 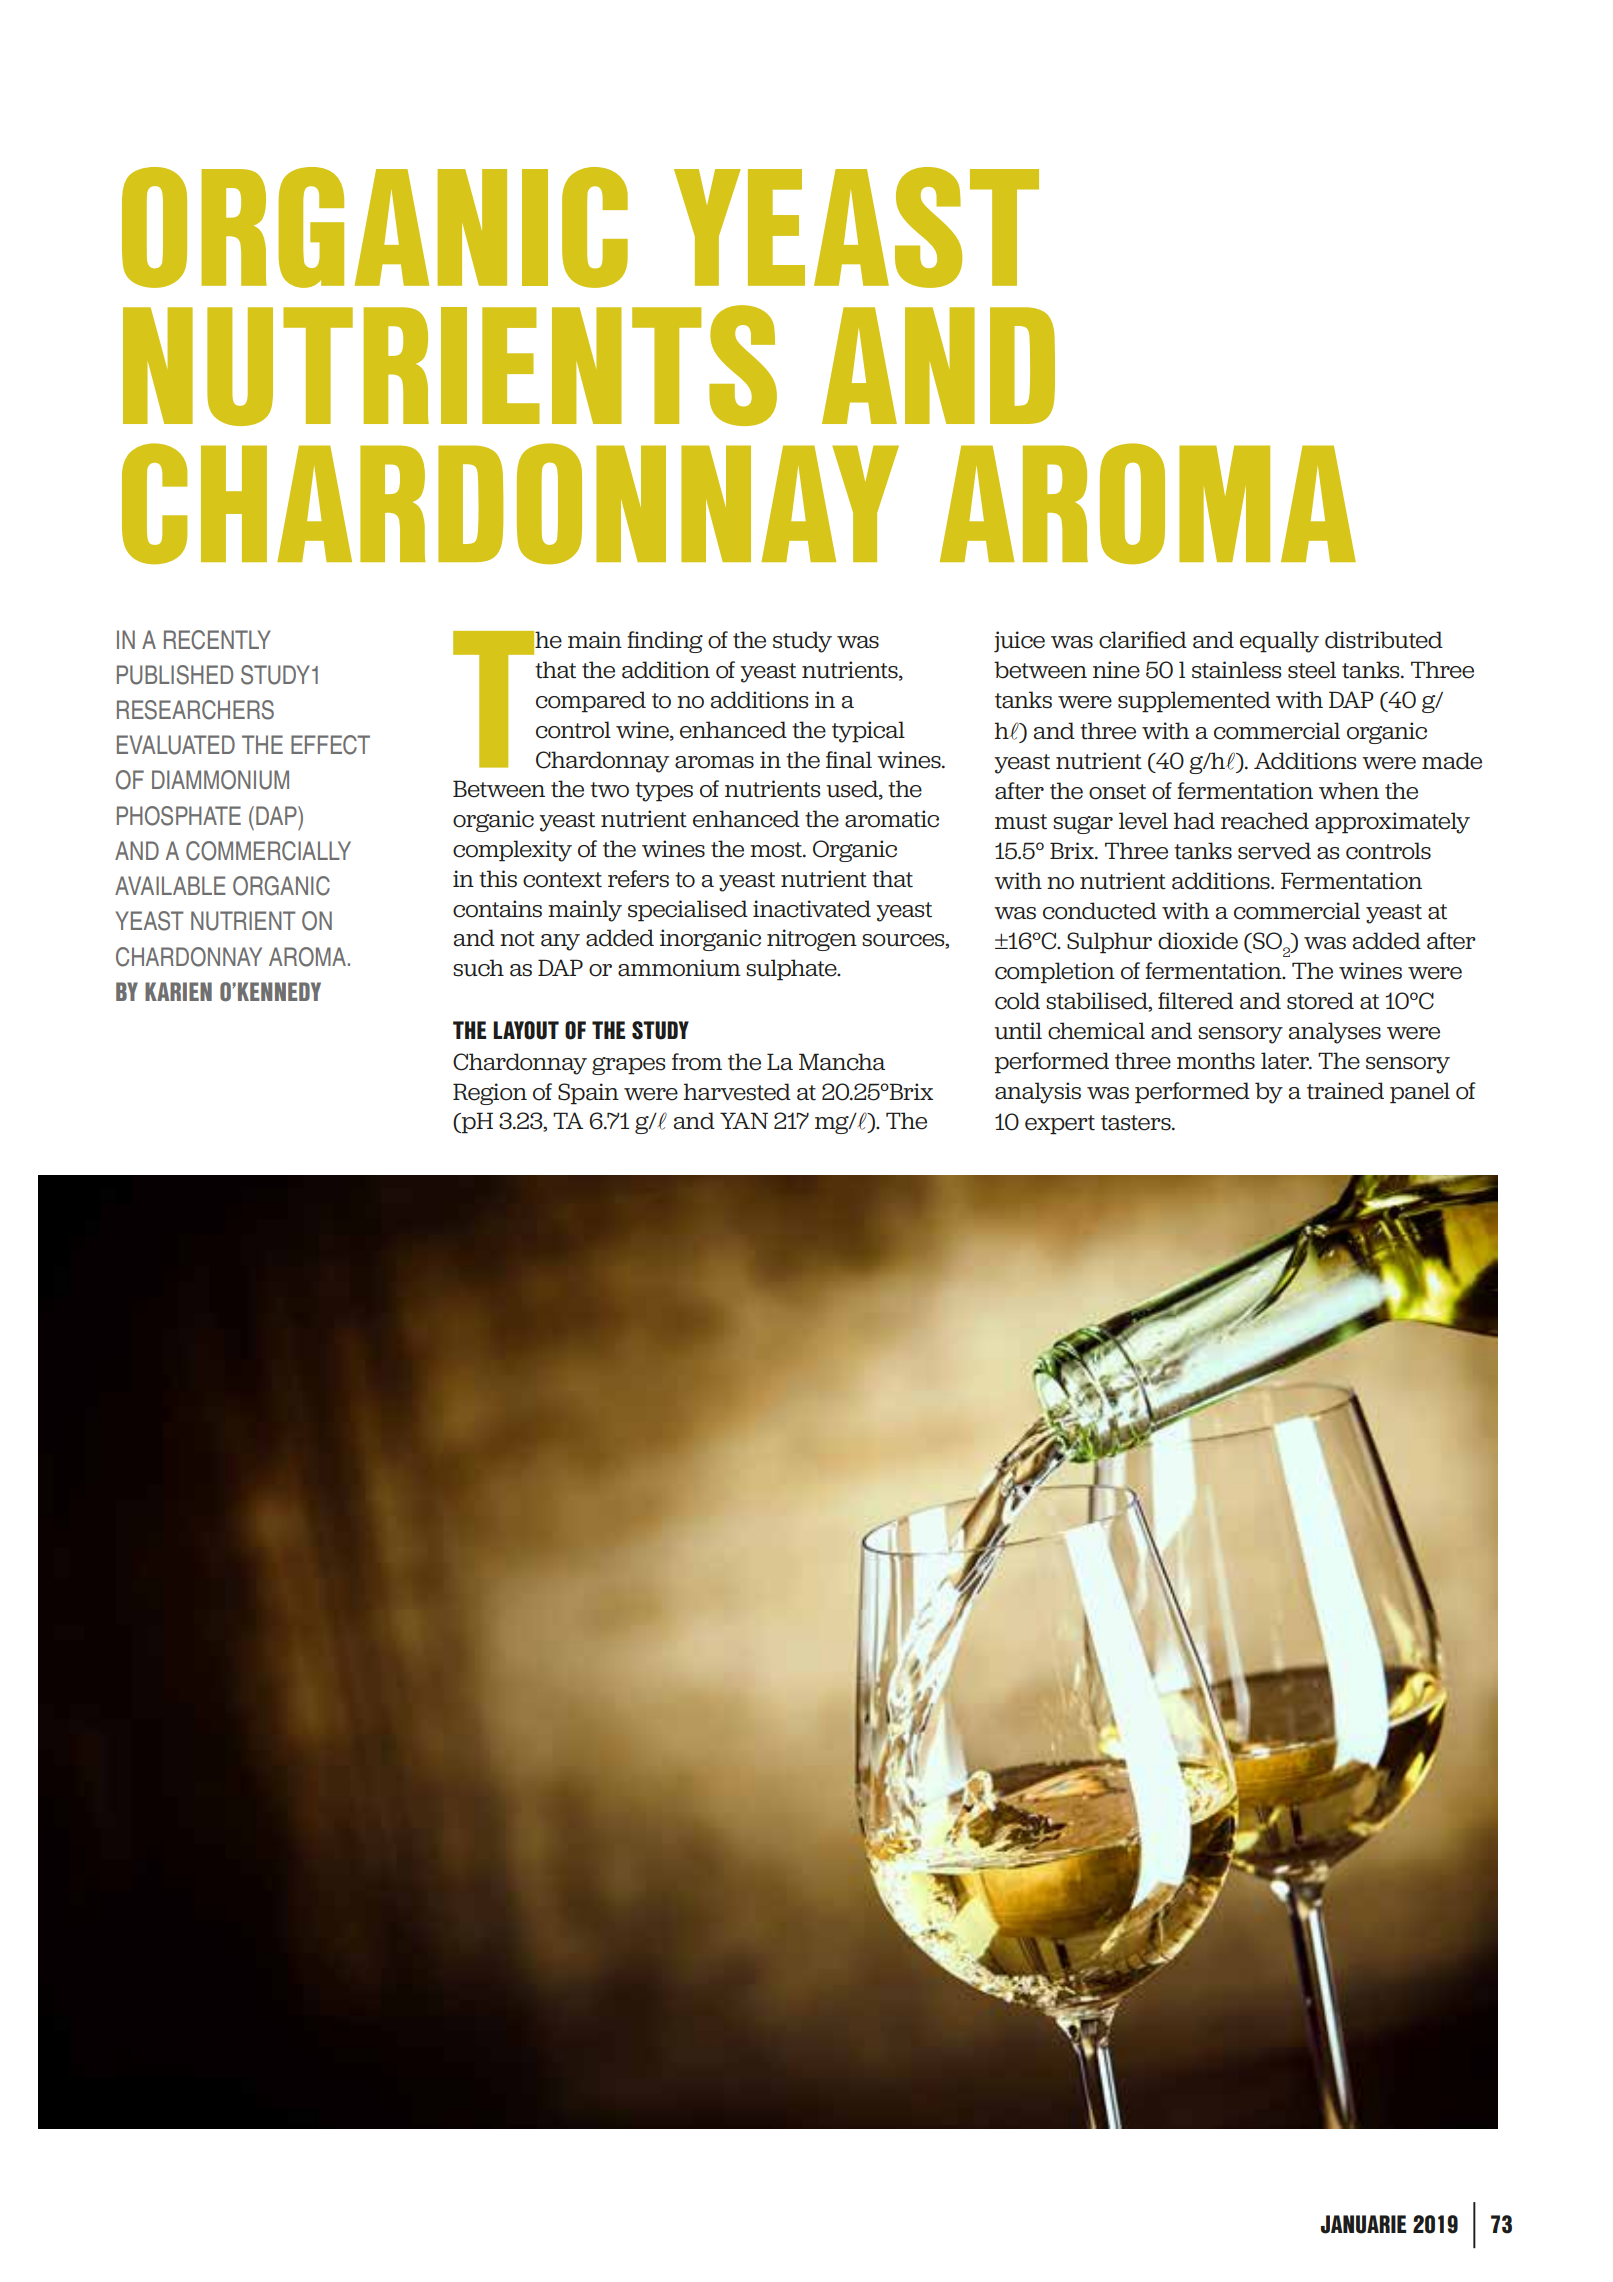 I want to click on YAN, so click(x=744, y=1120).
